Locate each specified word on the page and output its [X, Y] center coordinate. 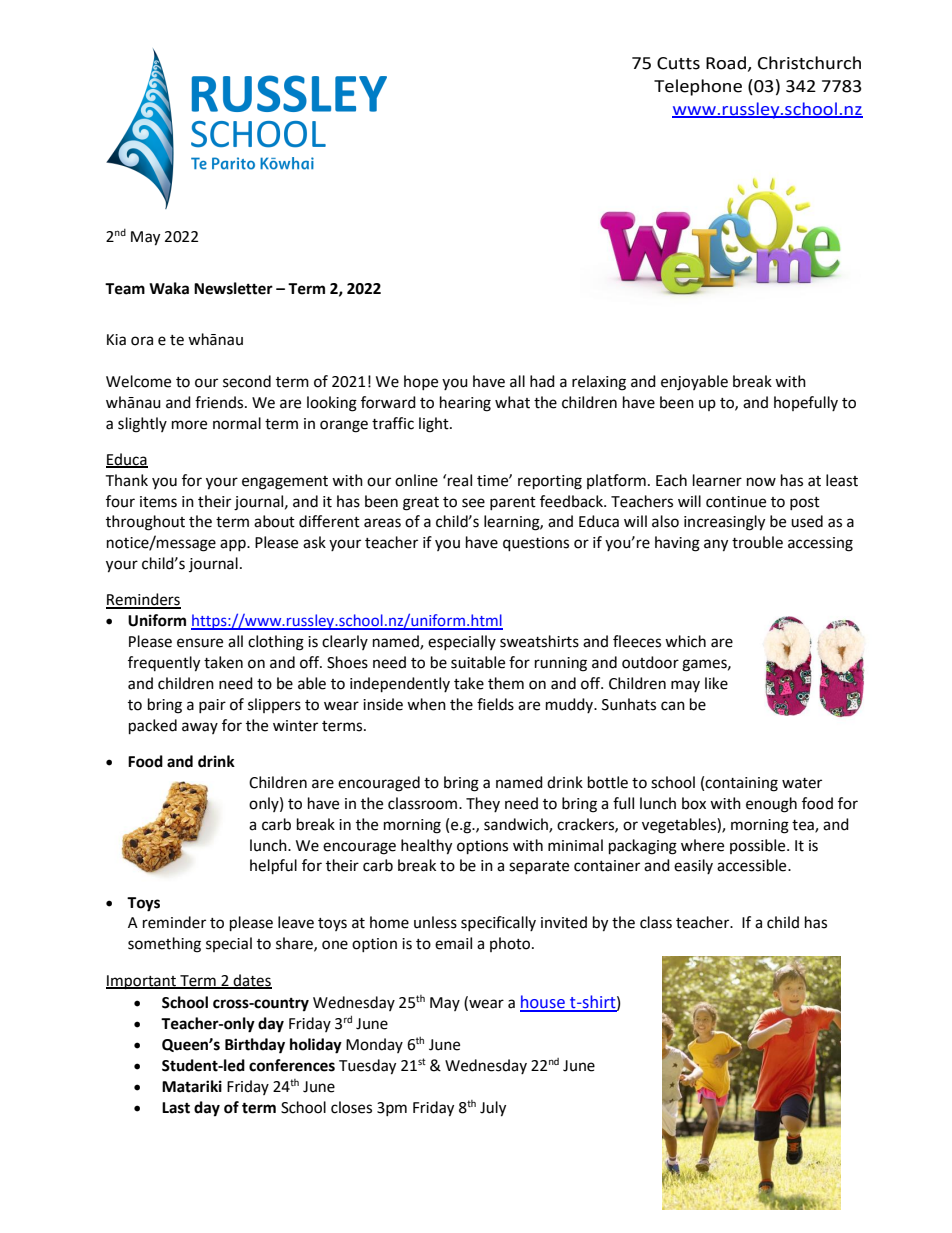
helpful [273, 867]
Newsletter [233, 288]
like [716, 683]
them [506, 683]
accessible [753, 865]
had [542, 381]
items [158, 502]
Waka [169, 288]
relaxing [599, 383]
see [473, 503]
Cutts [678, 63]
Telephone [698, 87]
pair [212, 706]
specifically [498, 923]
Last [176, 1108]
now [761, 482]
